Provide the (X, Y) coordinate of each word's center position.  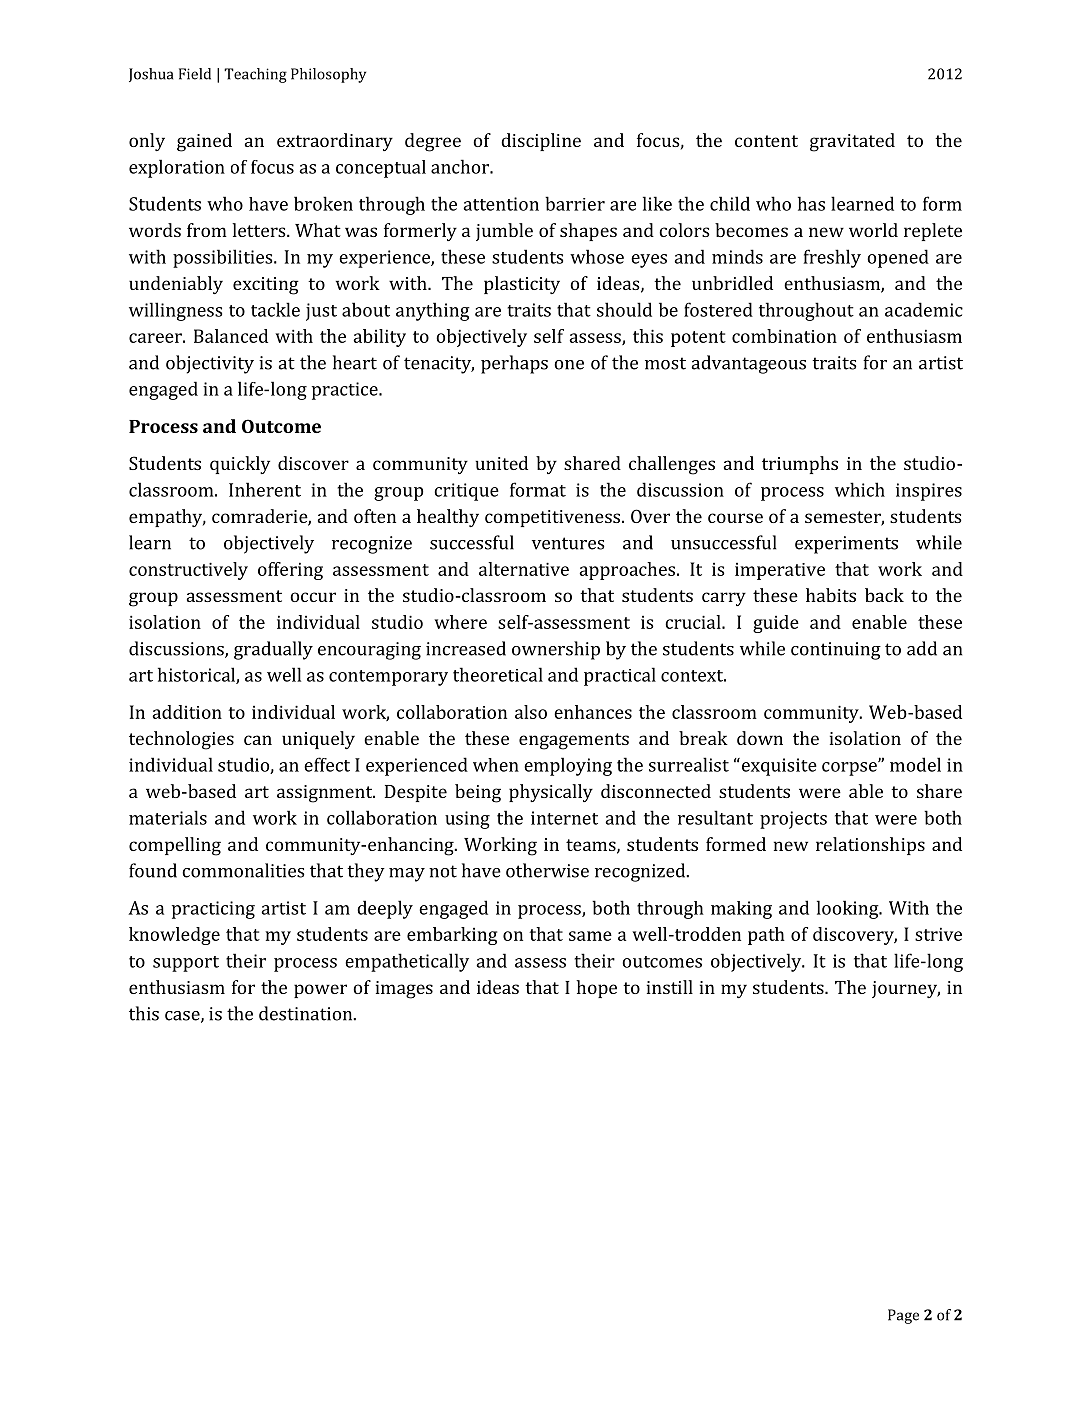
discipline (541, 142)
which (860, 489)
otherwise (547, 870)
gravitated (852, 142)
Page (903, 1316)
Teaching (255, 75)
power (320, 991)
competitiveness (552, 518)
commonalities (243, 870)
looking (849, 909)
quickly (240, 465)
